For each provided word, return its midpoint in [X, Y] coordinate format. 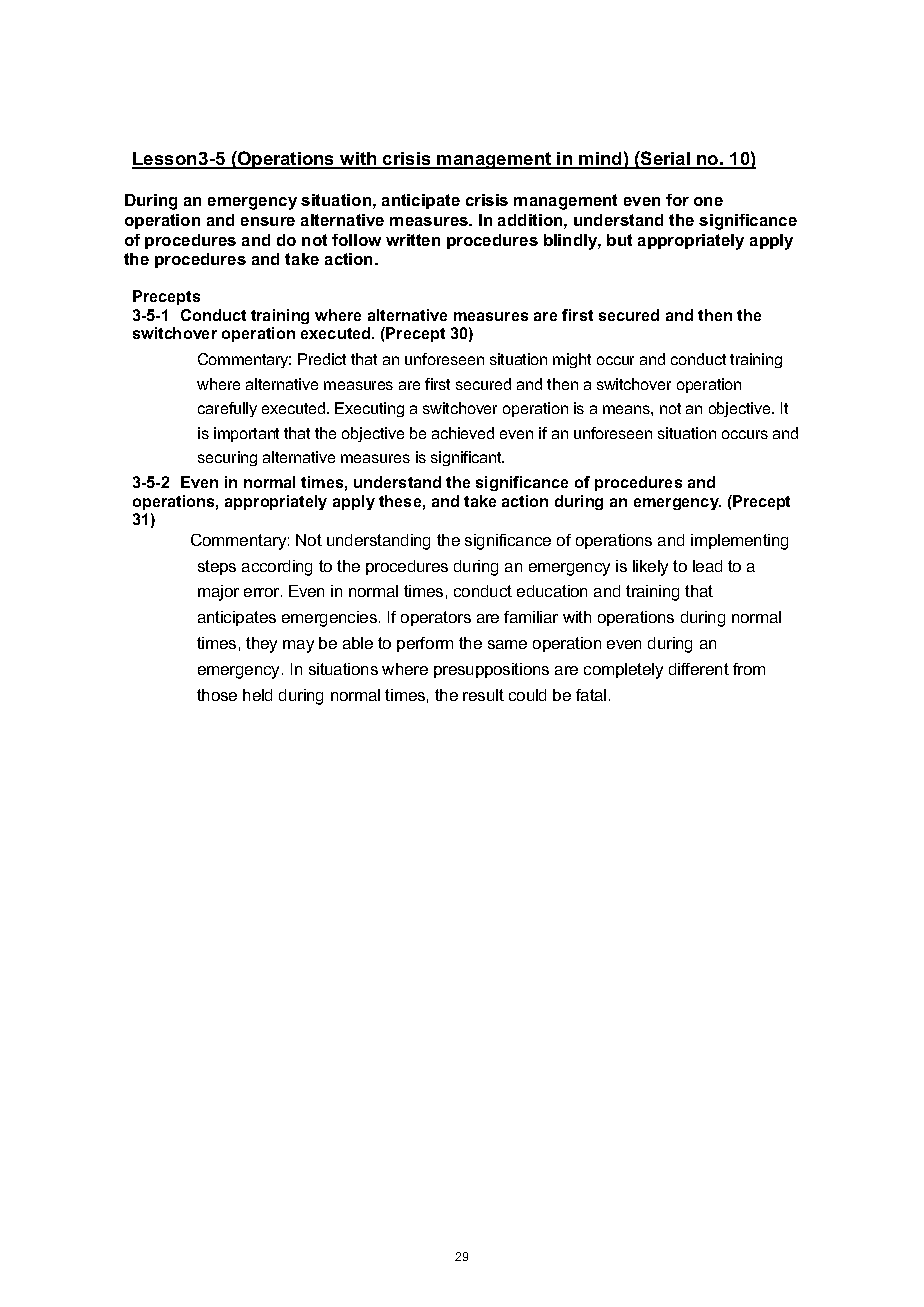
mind [600, 160]
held [257, 695]
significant [467, 458]
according [277, 568]
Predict [322, 359]
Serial [665, 159]
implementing [739, 542]
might [572, 360]
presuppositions [491, 670]
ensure [268, 221]
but [619, 240]
